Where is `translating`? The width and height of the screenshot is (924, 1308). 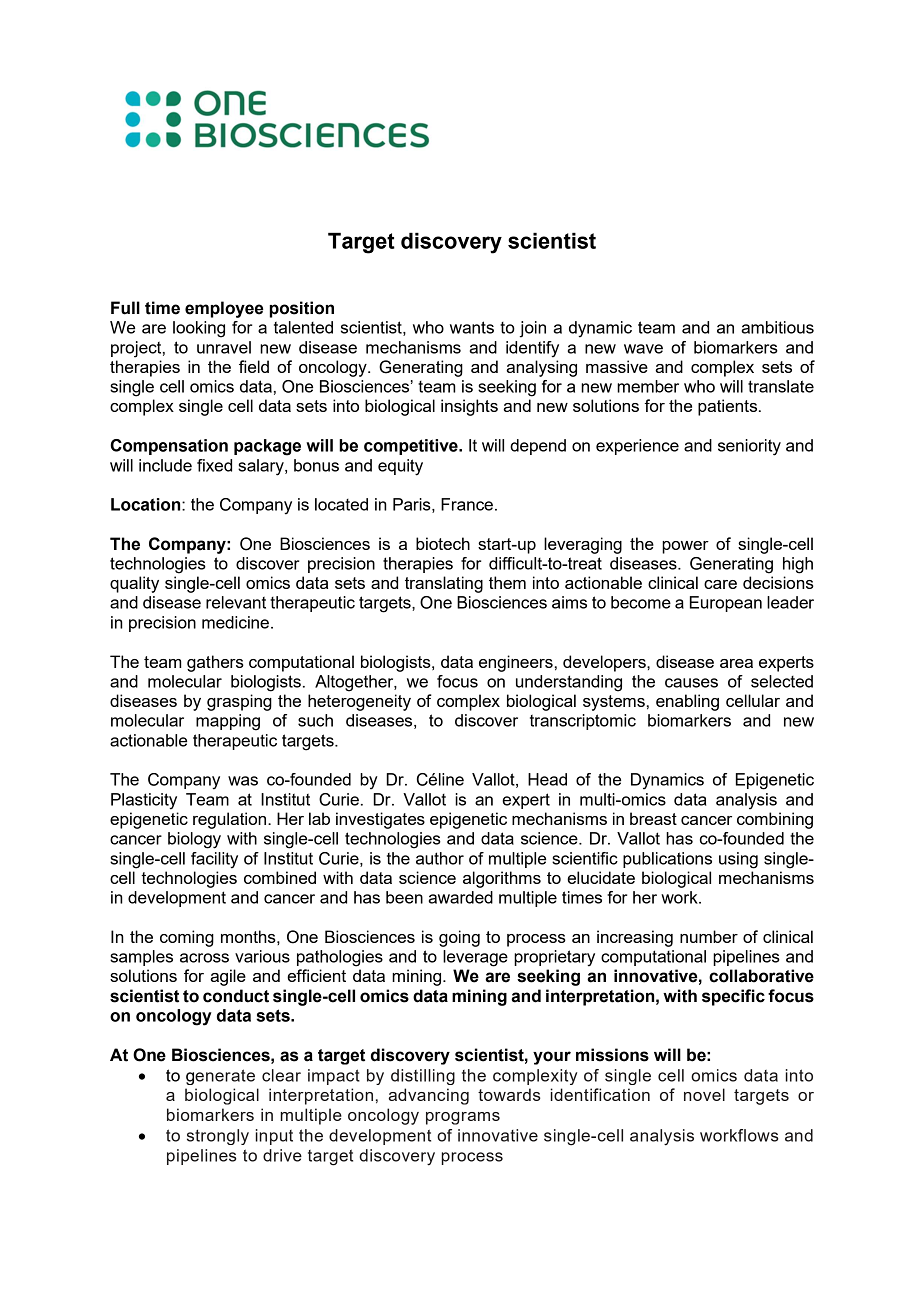 translating is located at coordinates (444, 584).
